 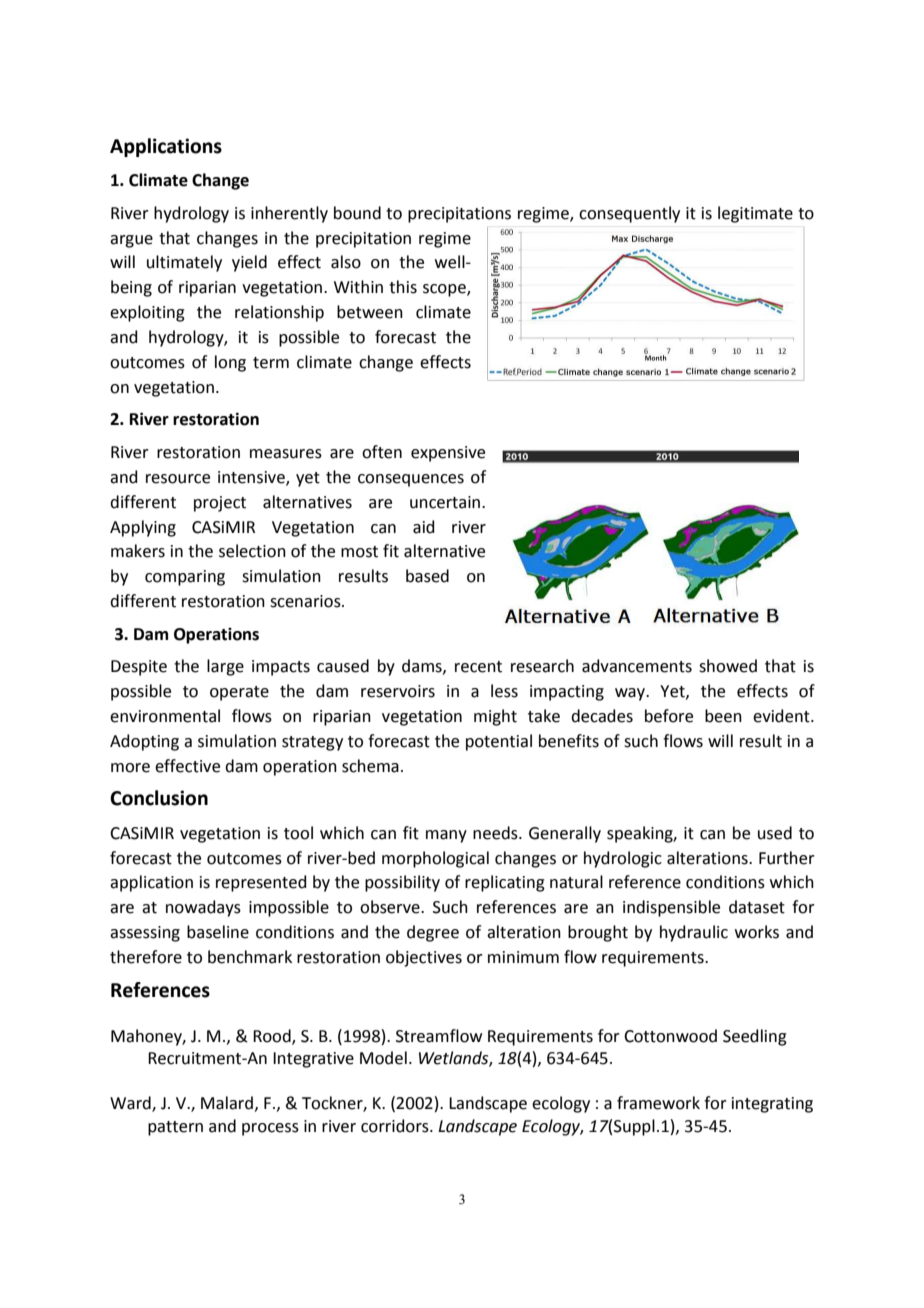 What do you see at coordinates (478, 667) in the document?
I see `recent` at bounding box center [478, 667].
